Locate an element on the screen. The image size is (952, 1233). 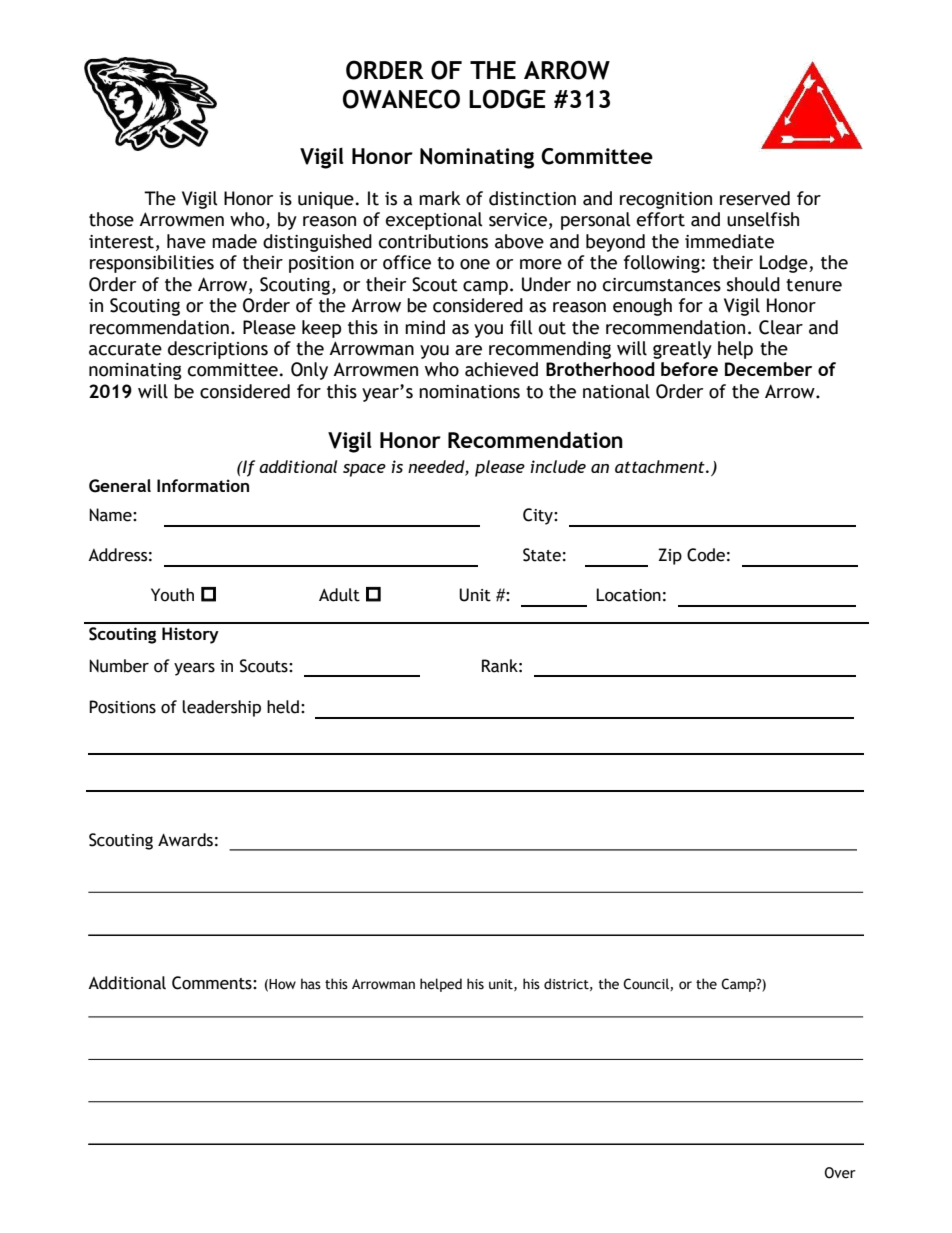
held is located at coordinates (283, 707).
